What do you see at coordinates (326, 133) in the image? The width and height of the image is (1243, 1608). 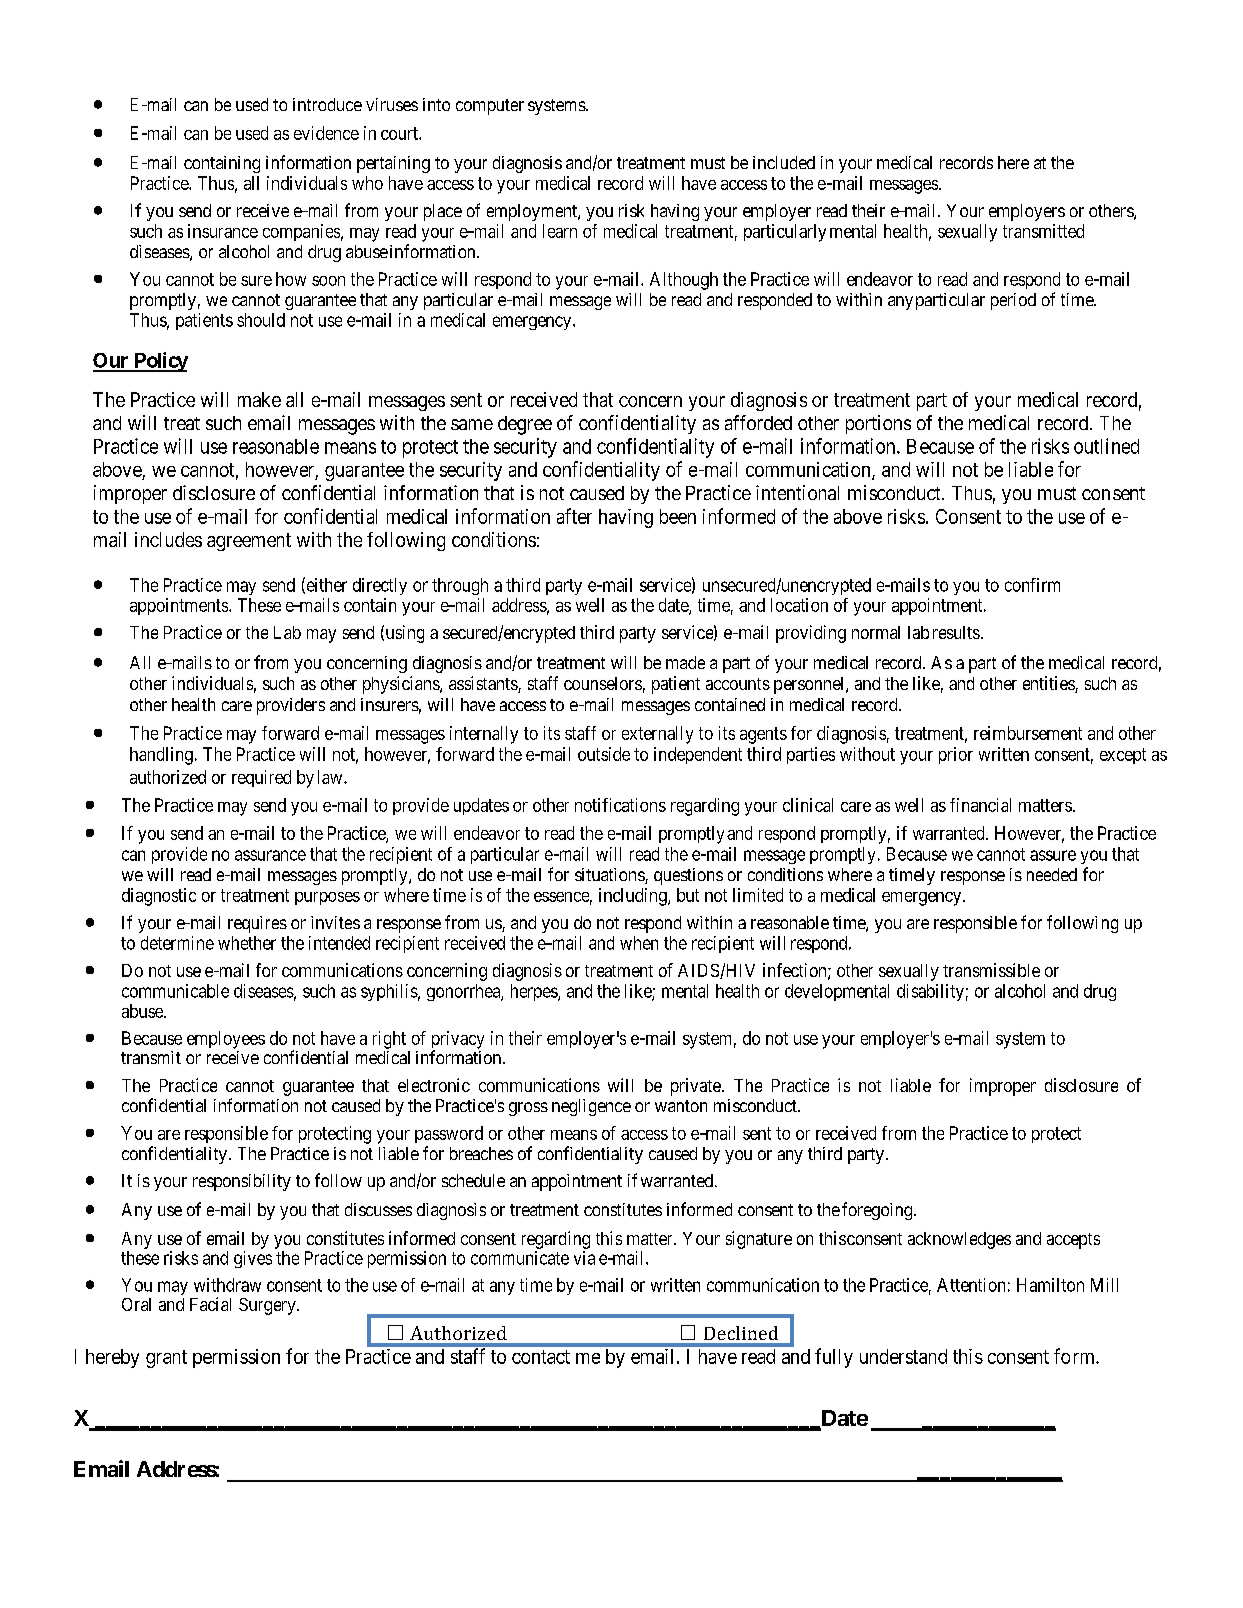 I see `evidence` at bounding box center [326, 133].
